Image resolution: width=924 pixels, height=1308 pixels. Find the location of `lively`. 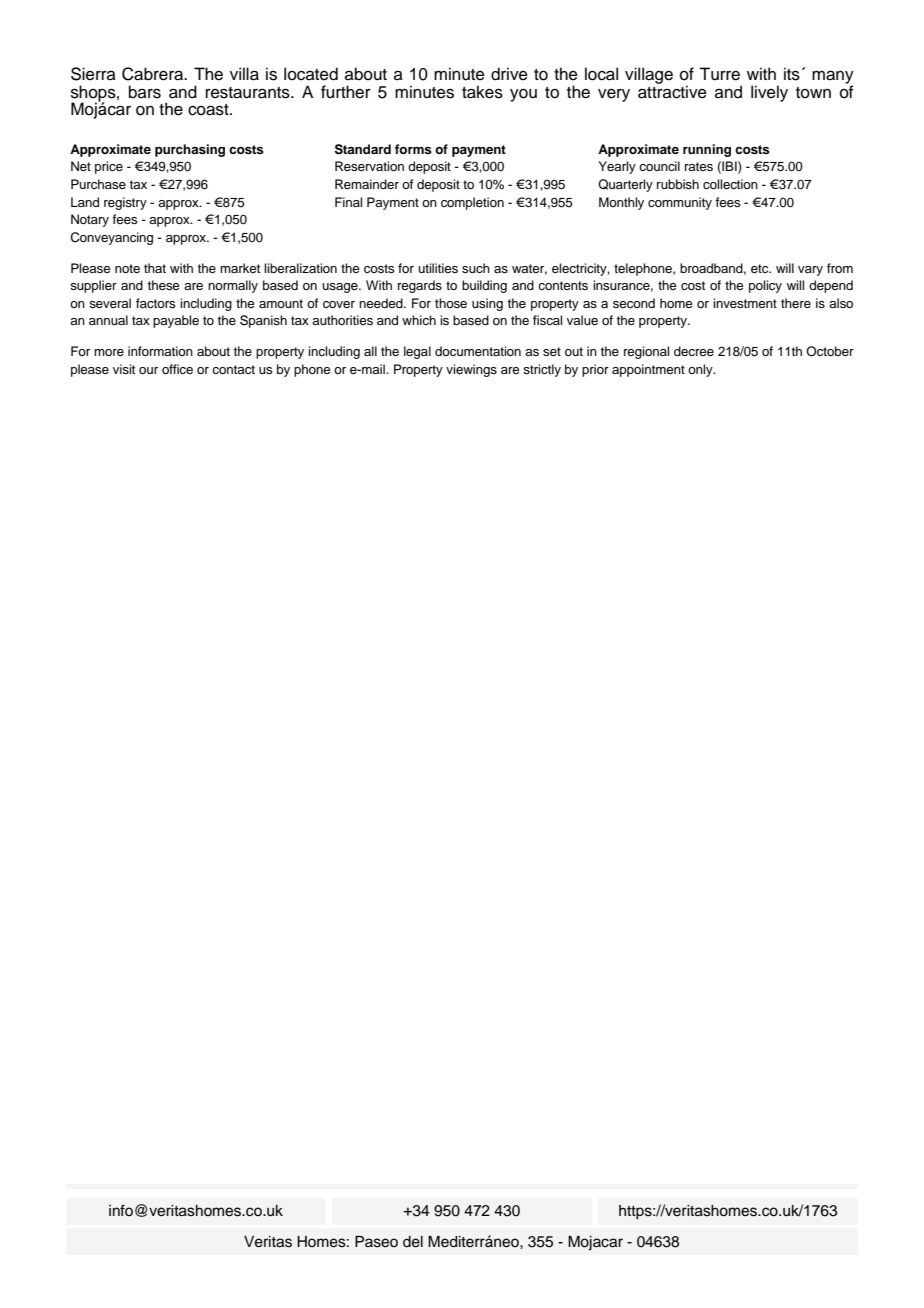

lively is located at coordinates (769, 93).
